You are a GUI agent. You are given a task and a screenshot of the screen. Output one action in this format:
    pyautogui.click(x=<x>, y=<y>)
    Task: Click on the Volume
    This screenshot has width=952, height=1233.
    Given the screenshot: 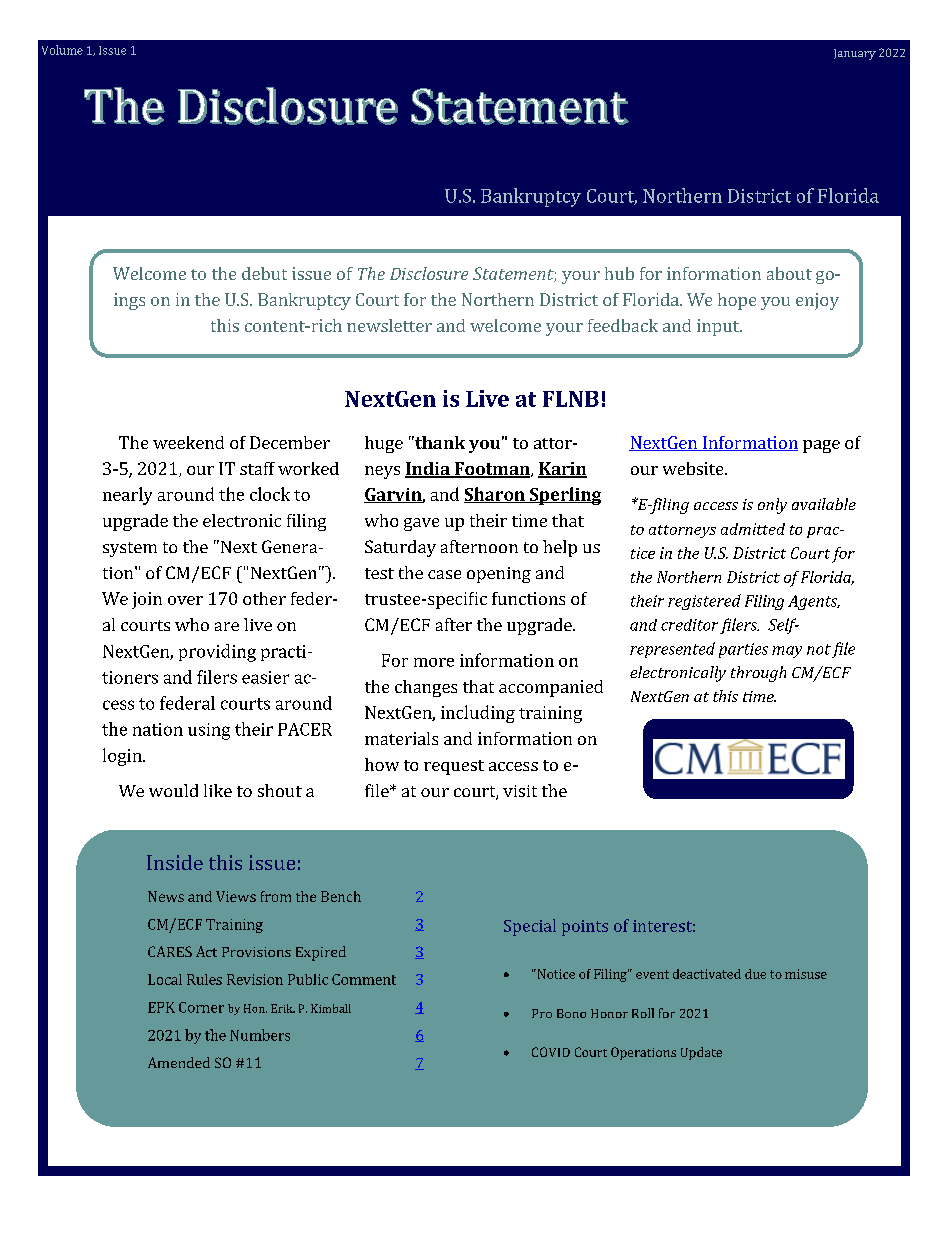 What is the action you would take?
    pyautogui.click(x=62, y=50)
